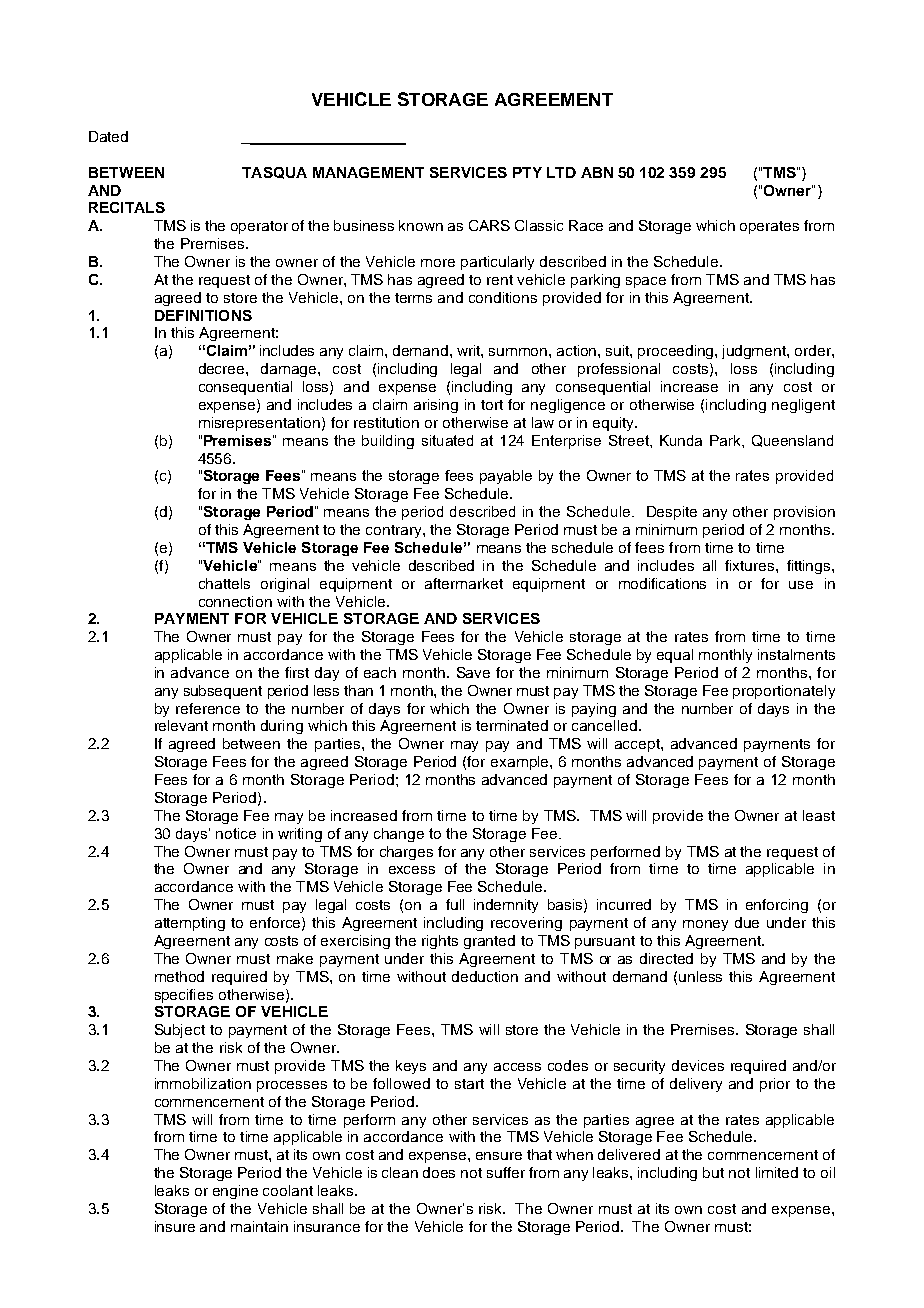 This screenshot has width=924, height=1308. I want to click on PTY, so click(527, 172).
